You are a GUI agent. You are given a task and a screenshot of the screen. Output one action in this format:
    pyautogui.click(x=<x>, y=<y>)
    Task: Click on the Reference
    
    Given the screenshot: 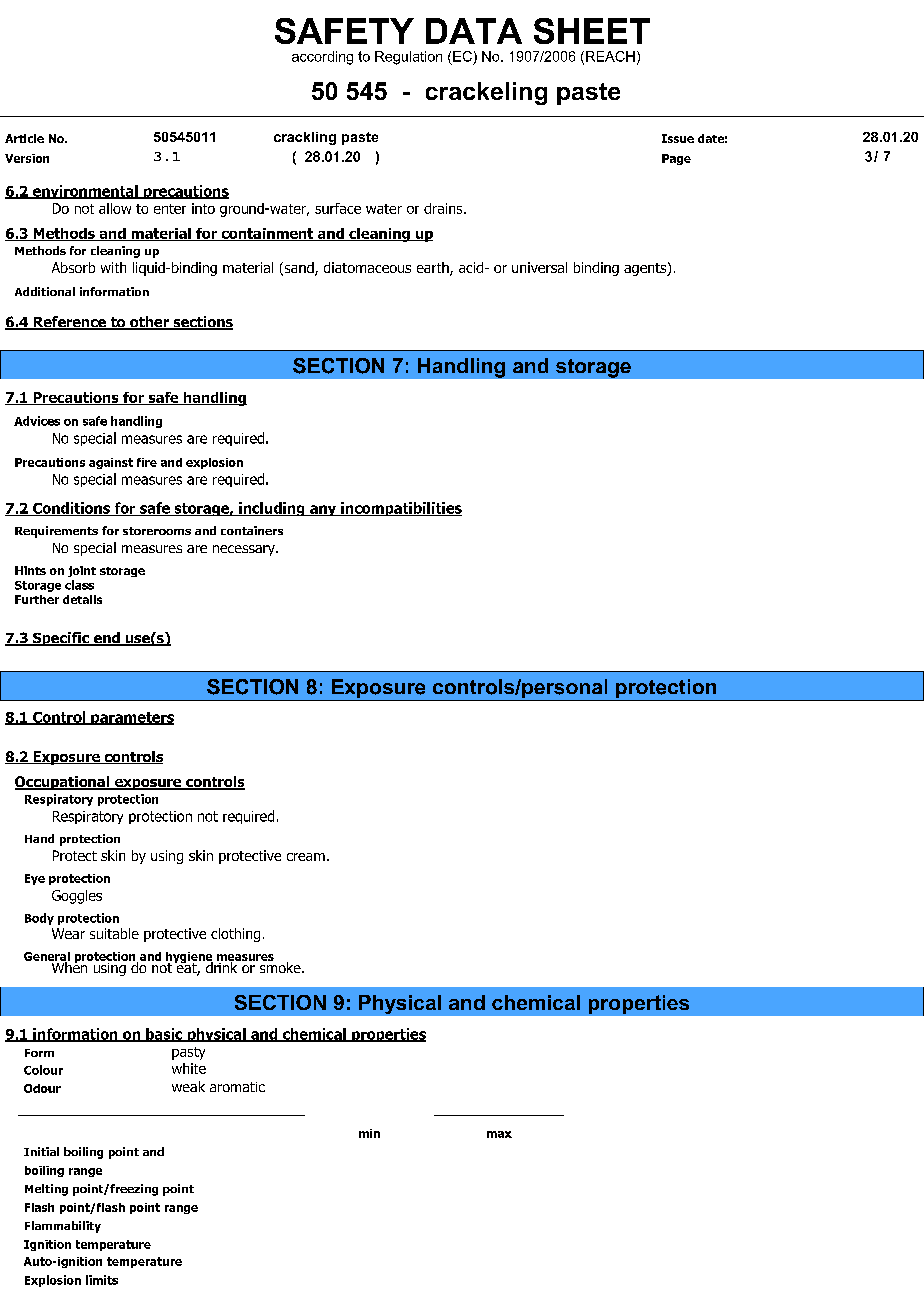 What is the action you would take?
    pyautogui.click(x=70, y=323)
